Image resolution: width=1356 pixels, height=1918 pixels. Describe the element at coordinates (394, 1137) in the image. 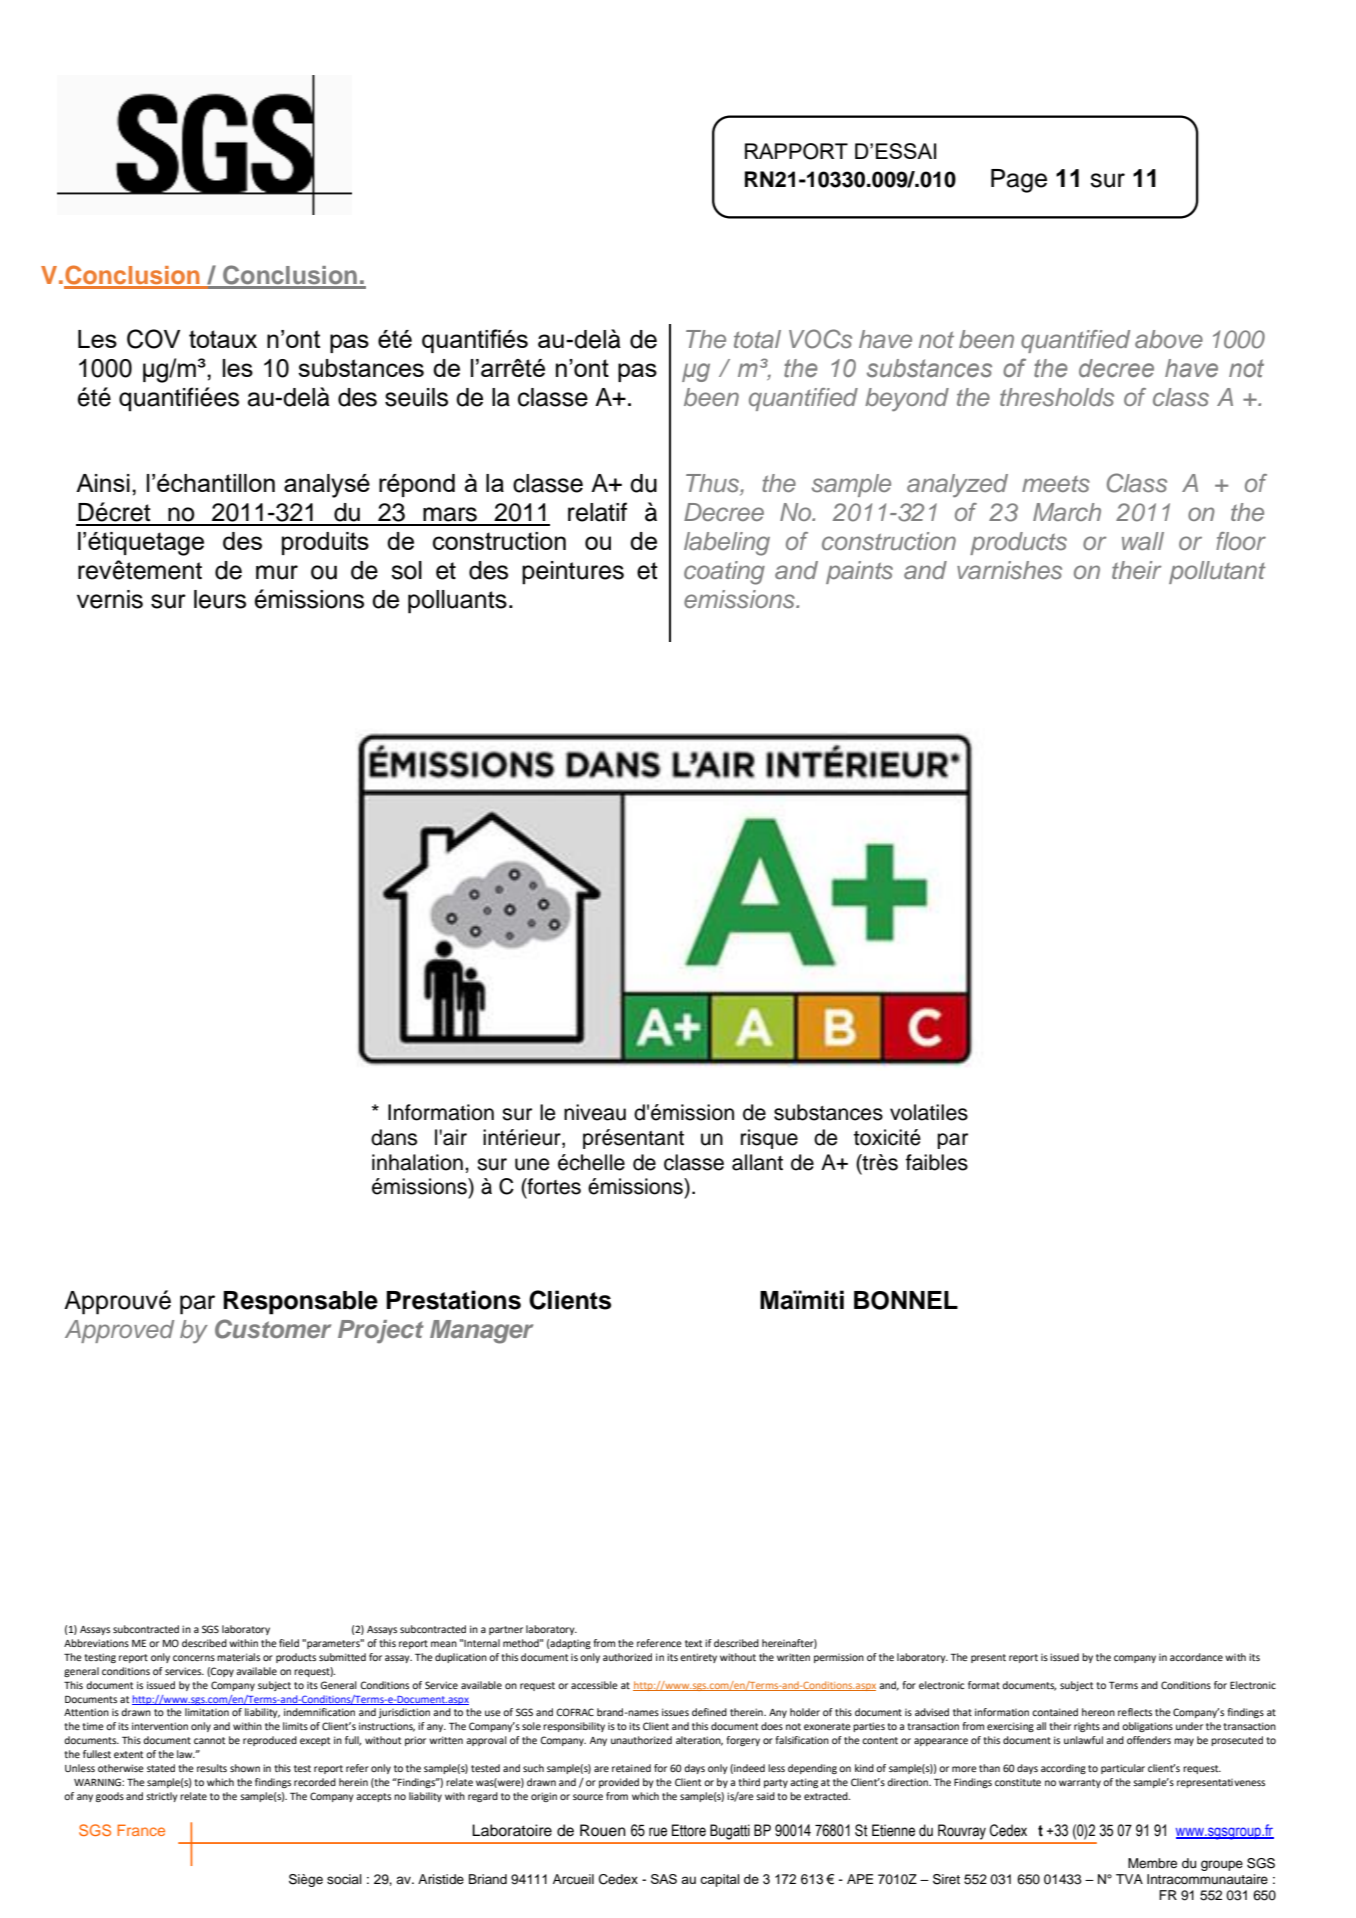

I see `dans` at that location.
